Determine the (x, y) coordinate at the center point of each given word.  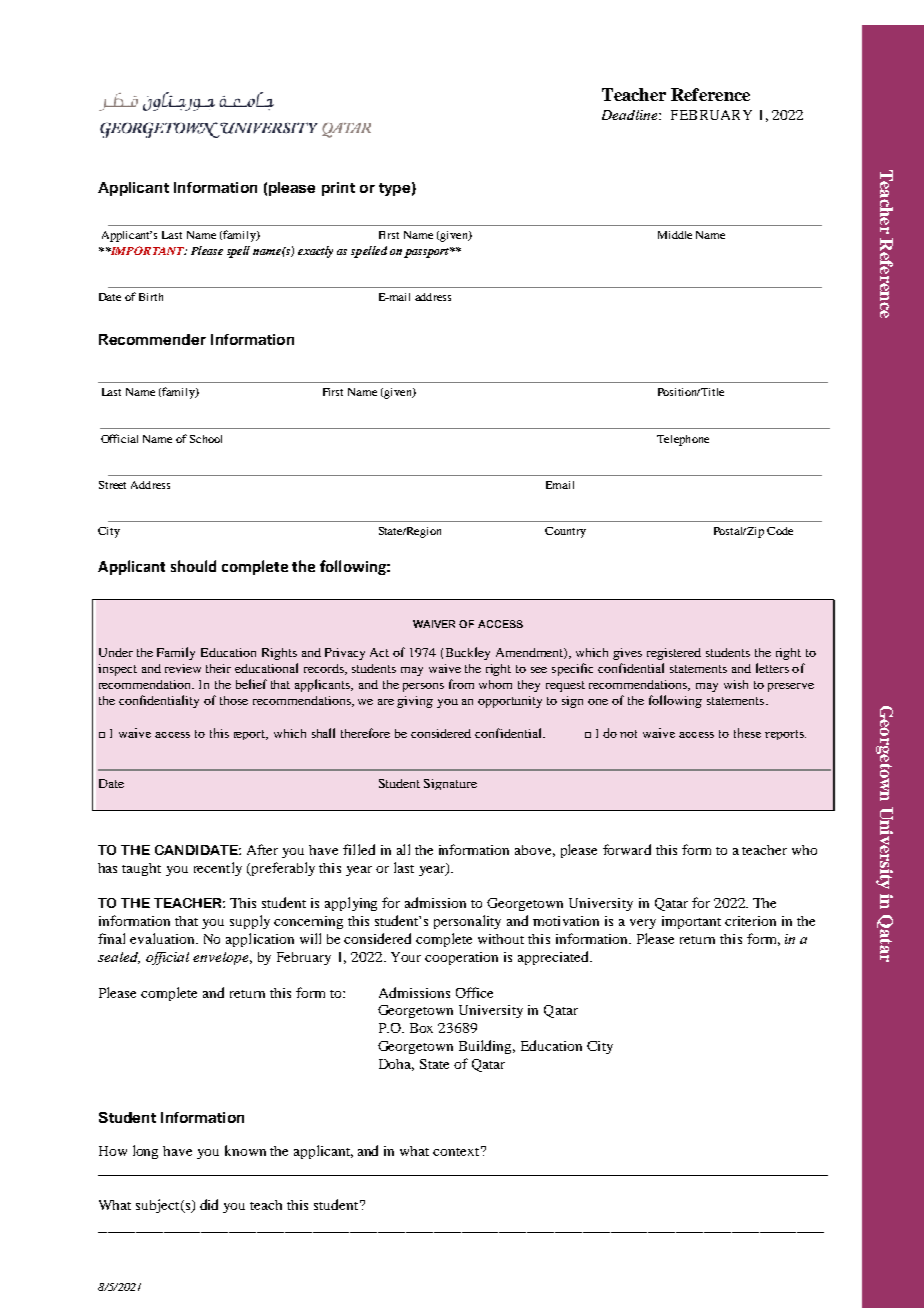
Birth (151, 297)
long (145, 1152)
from (461, 684)
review (183, 668)
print (338, 189)
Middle (675, 235)
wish (736, 684)
